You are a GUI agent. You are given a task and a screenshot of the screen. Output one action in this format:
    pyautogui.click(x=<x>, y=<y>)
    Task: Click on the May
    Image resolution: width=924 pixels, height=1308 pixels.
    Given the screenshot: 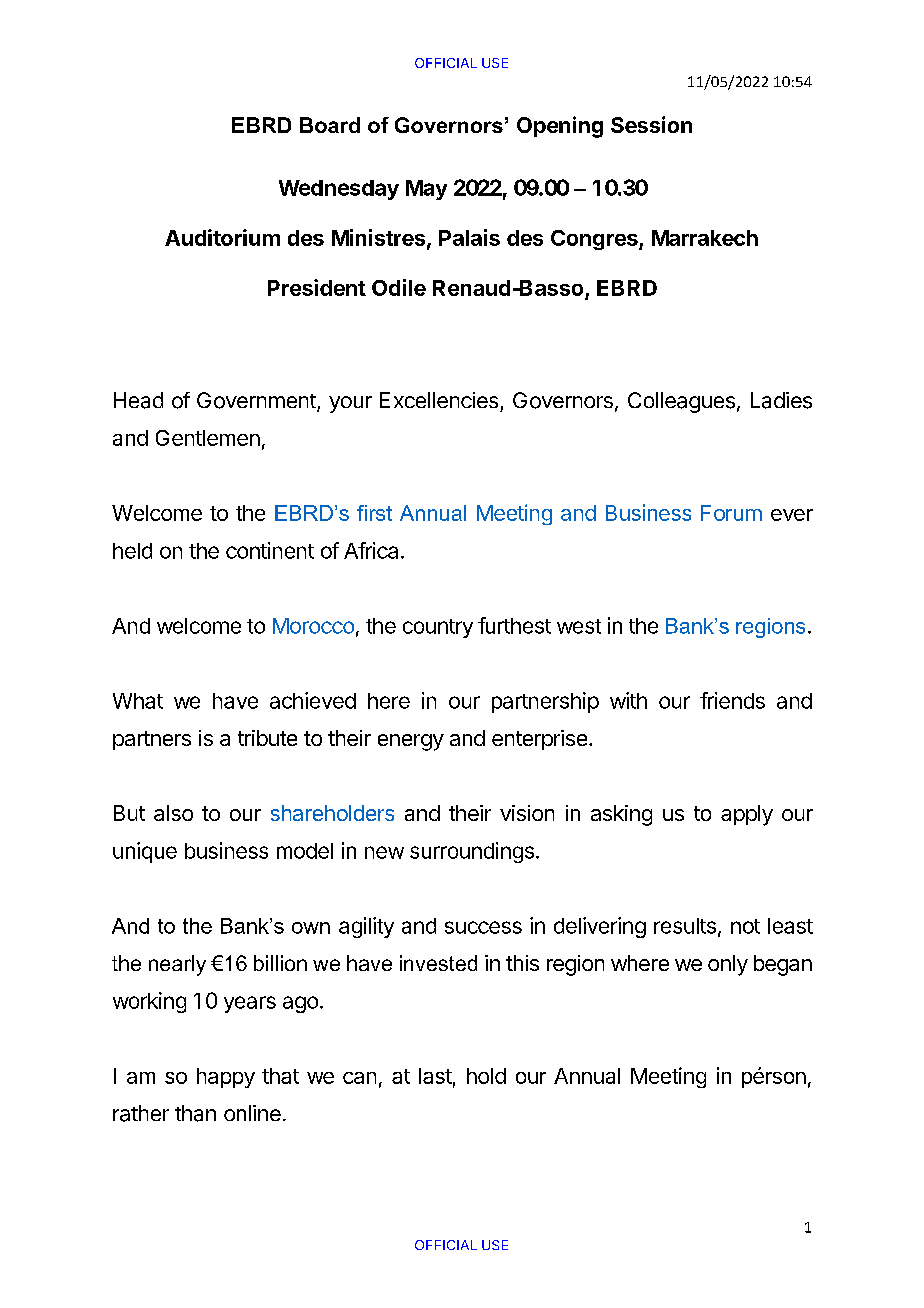 What is the action you would take?
    pyautogui.click(x=426, y=190)
